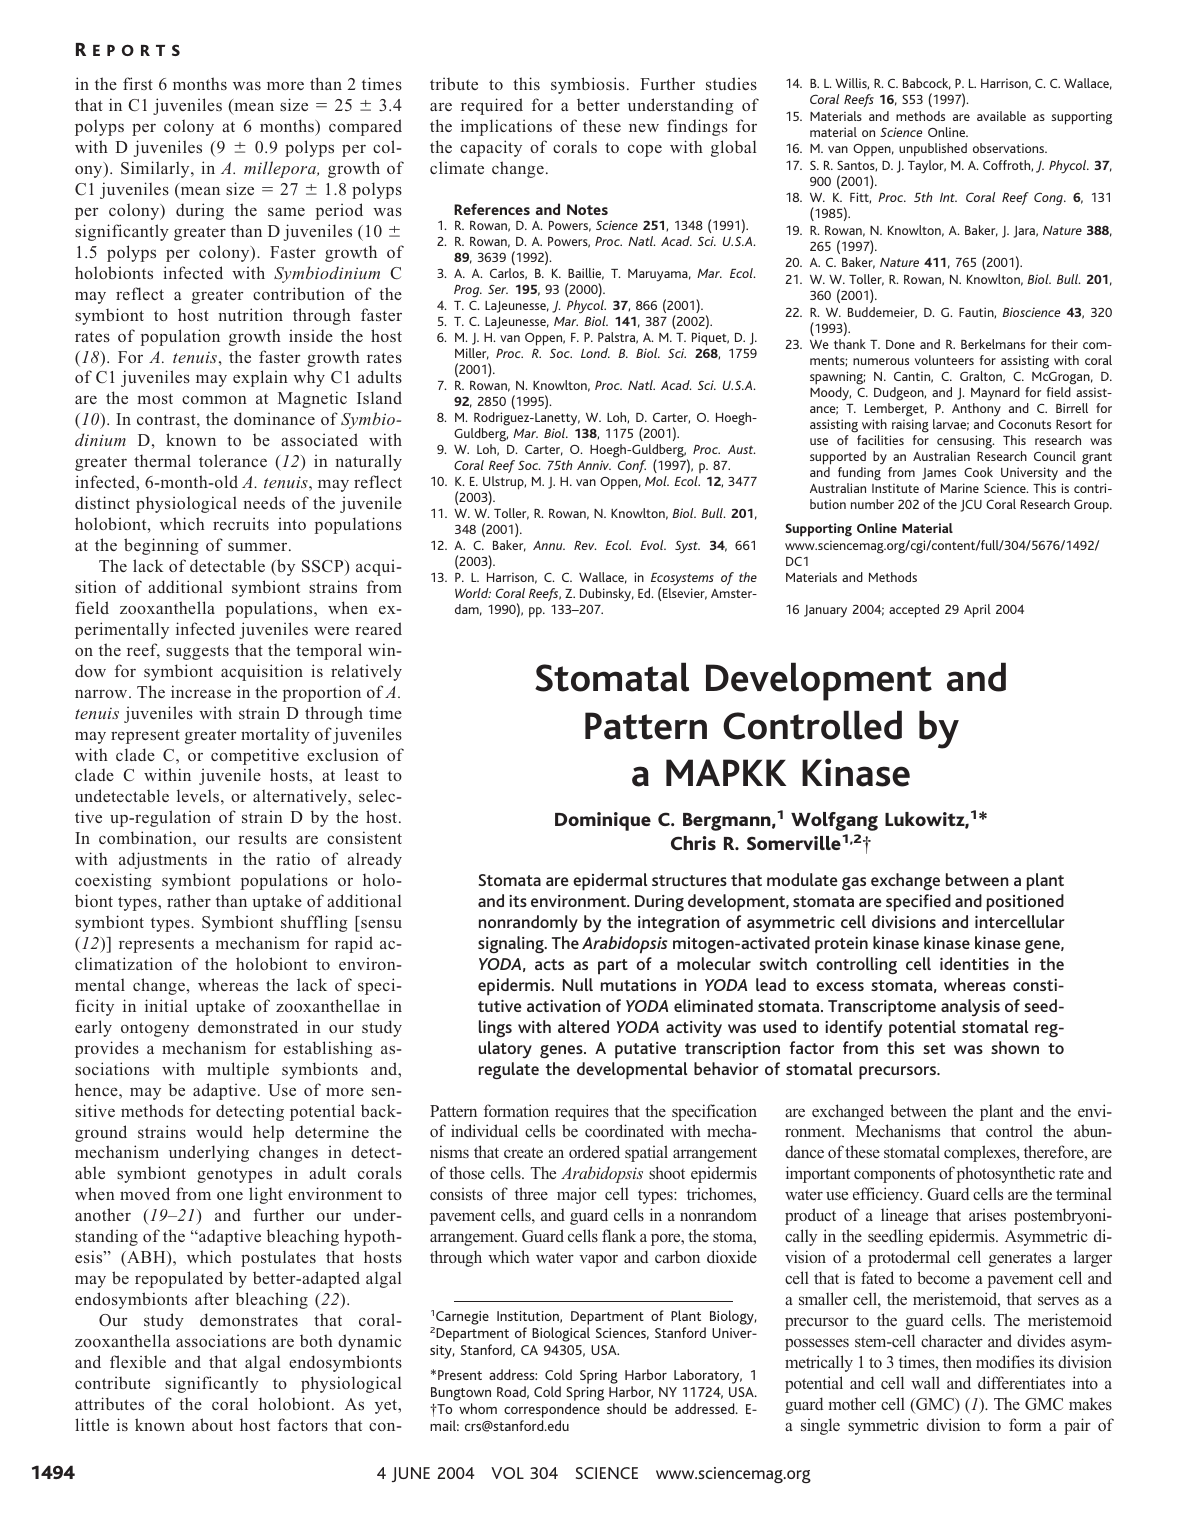 Image resolution: width=1189 pixels, height=1514 pixels. What do you see at coordinates (603, 821) in the page?
I see `Dominique` at bounding box center [603, 821].
